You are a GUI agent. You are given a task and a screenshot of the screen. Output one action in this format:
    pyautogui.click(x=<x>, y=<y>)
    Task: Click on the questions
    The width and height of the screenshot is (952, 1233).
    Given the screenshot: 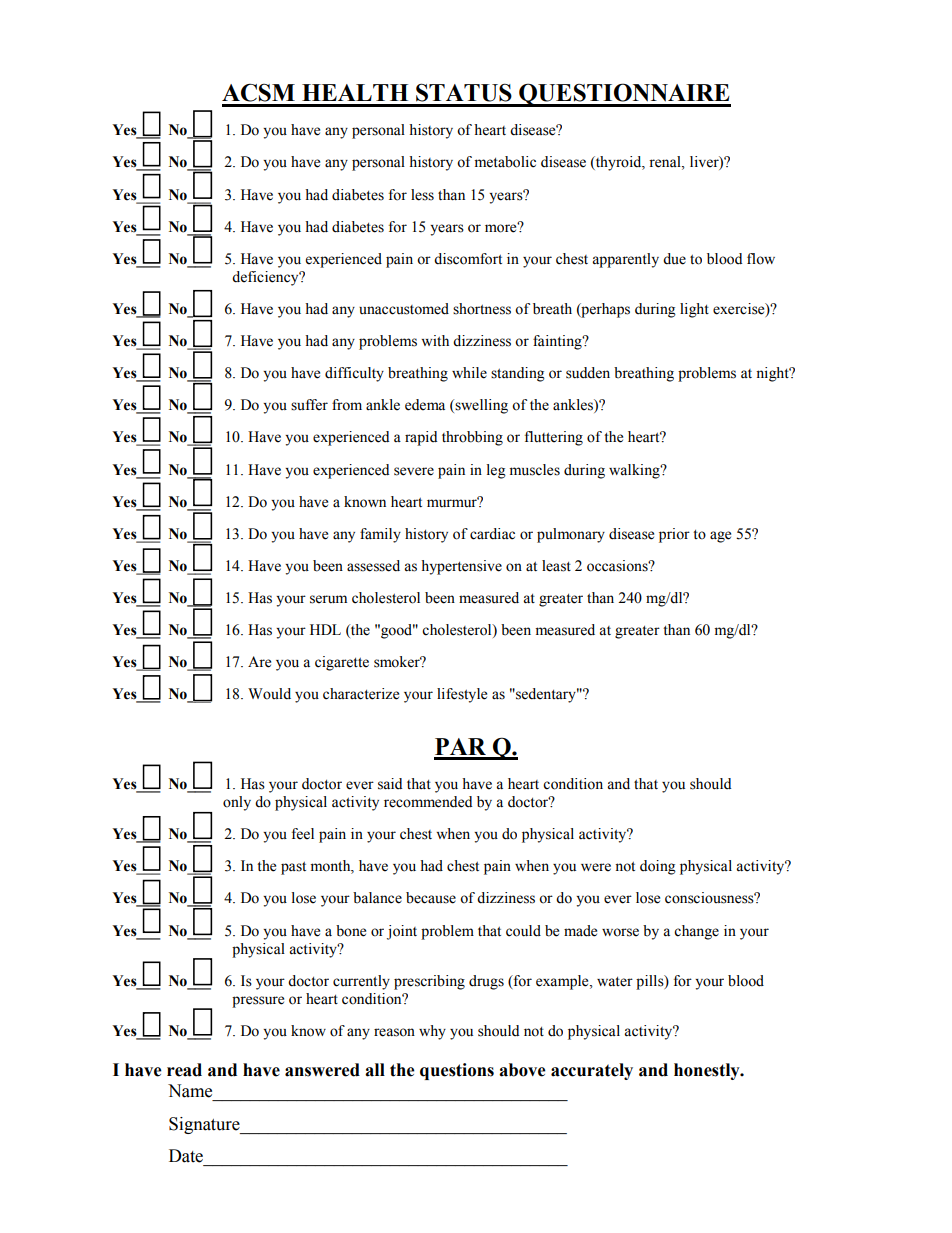 What is the action you would take?
    pyautogui.click(x=457, y=1071)
